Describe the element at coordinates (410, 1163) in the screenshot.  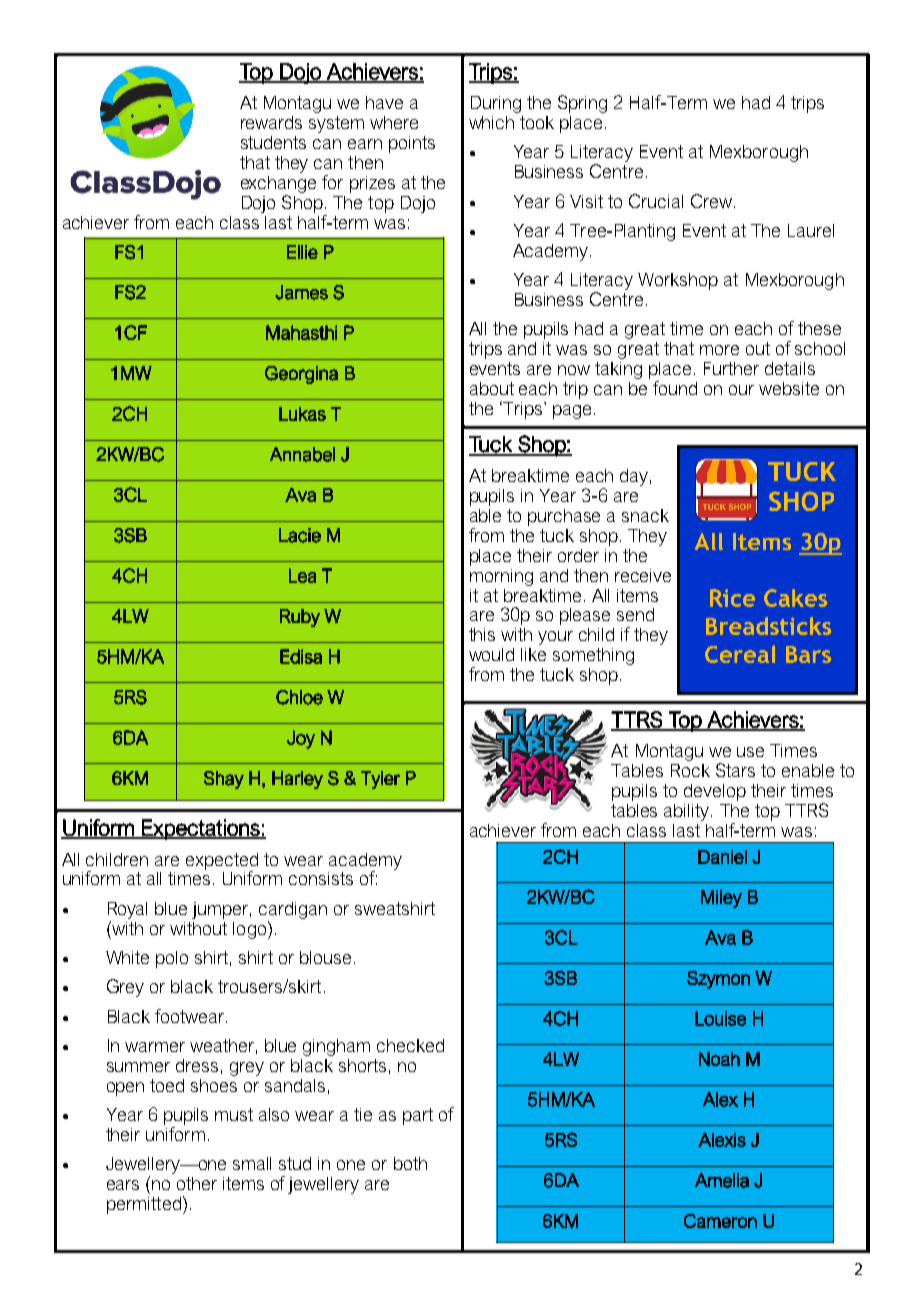
I see `both` at that location.
